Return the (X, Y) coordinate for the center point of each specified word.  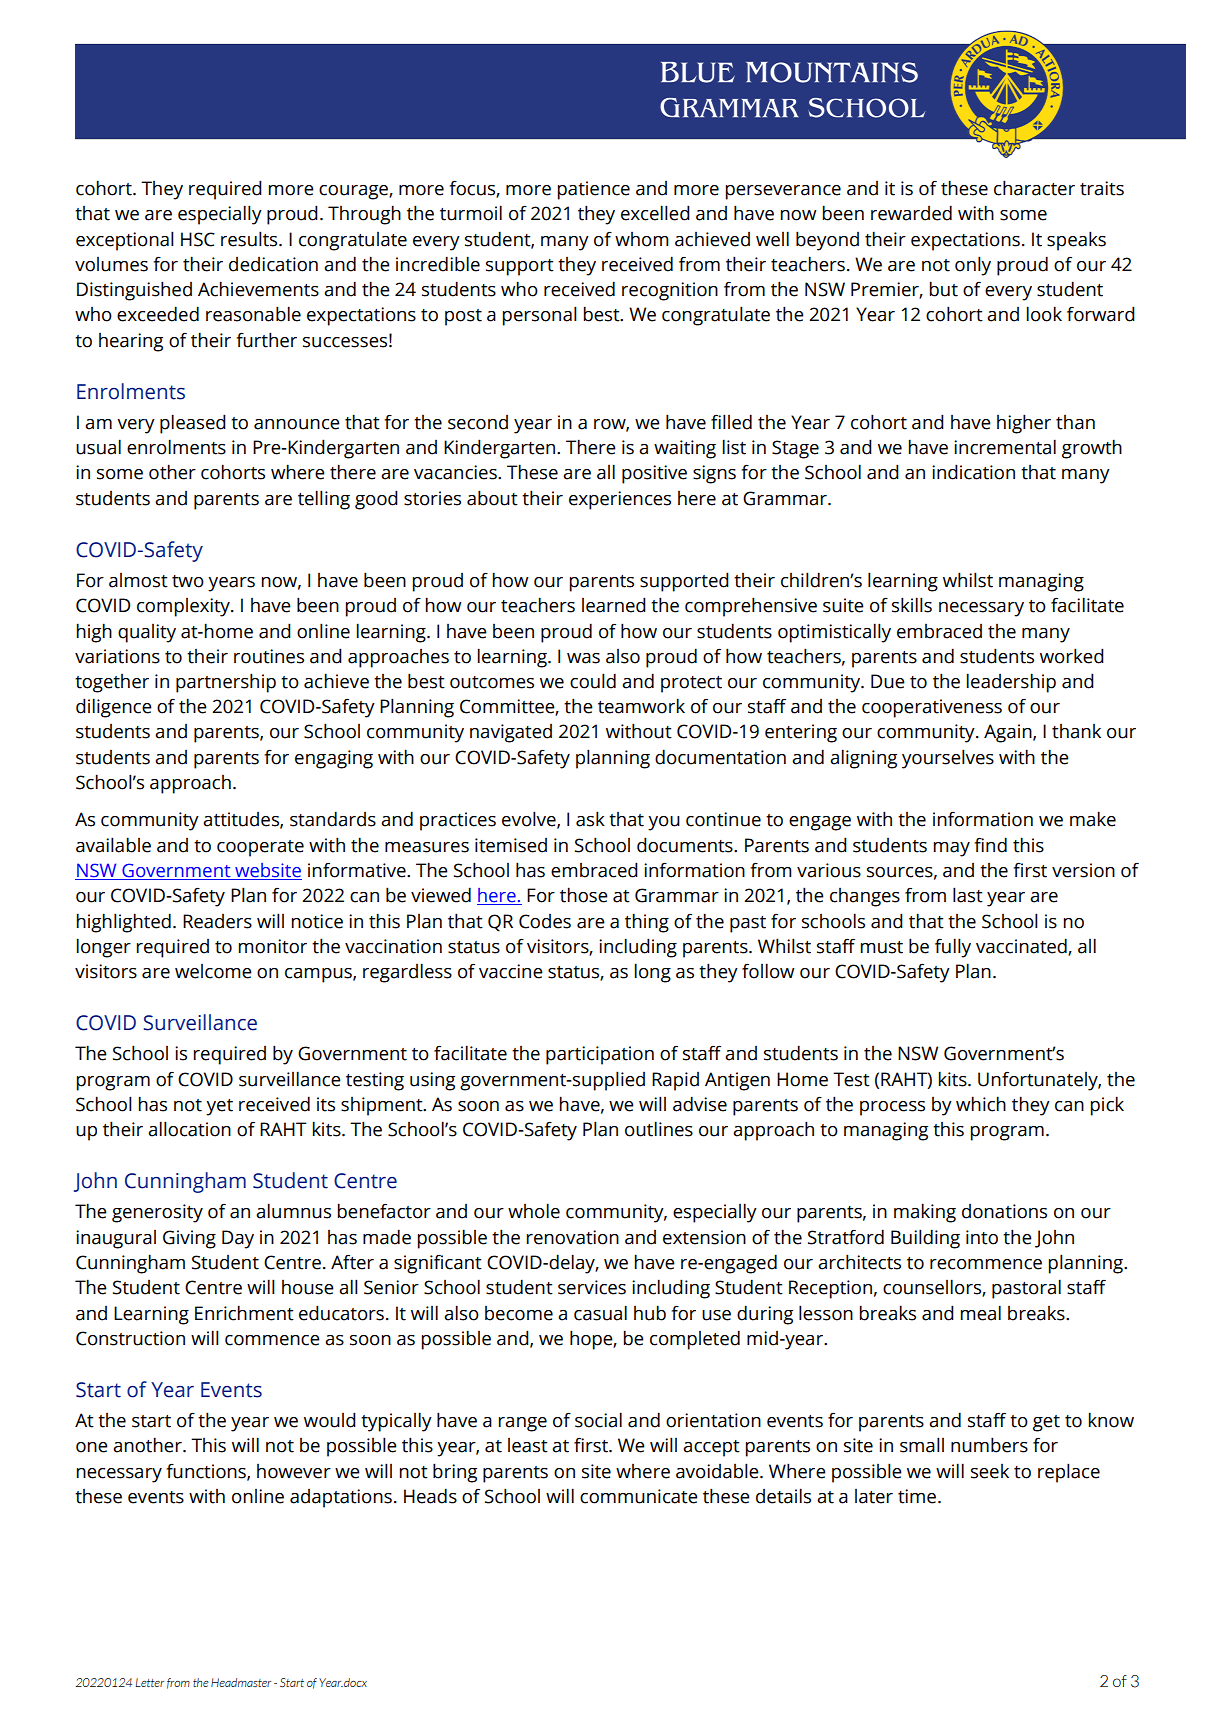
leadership (1011, 683)
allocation (189, 1129)
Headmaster (241, 1682)
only (973, 266)
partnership (226, 683)
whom (642, 239)
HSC (198, 239)
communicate (639, 1496)
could (593, 681)
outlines (659, 1129)
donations (1004, 1211)
